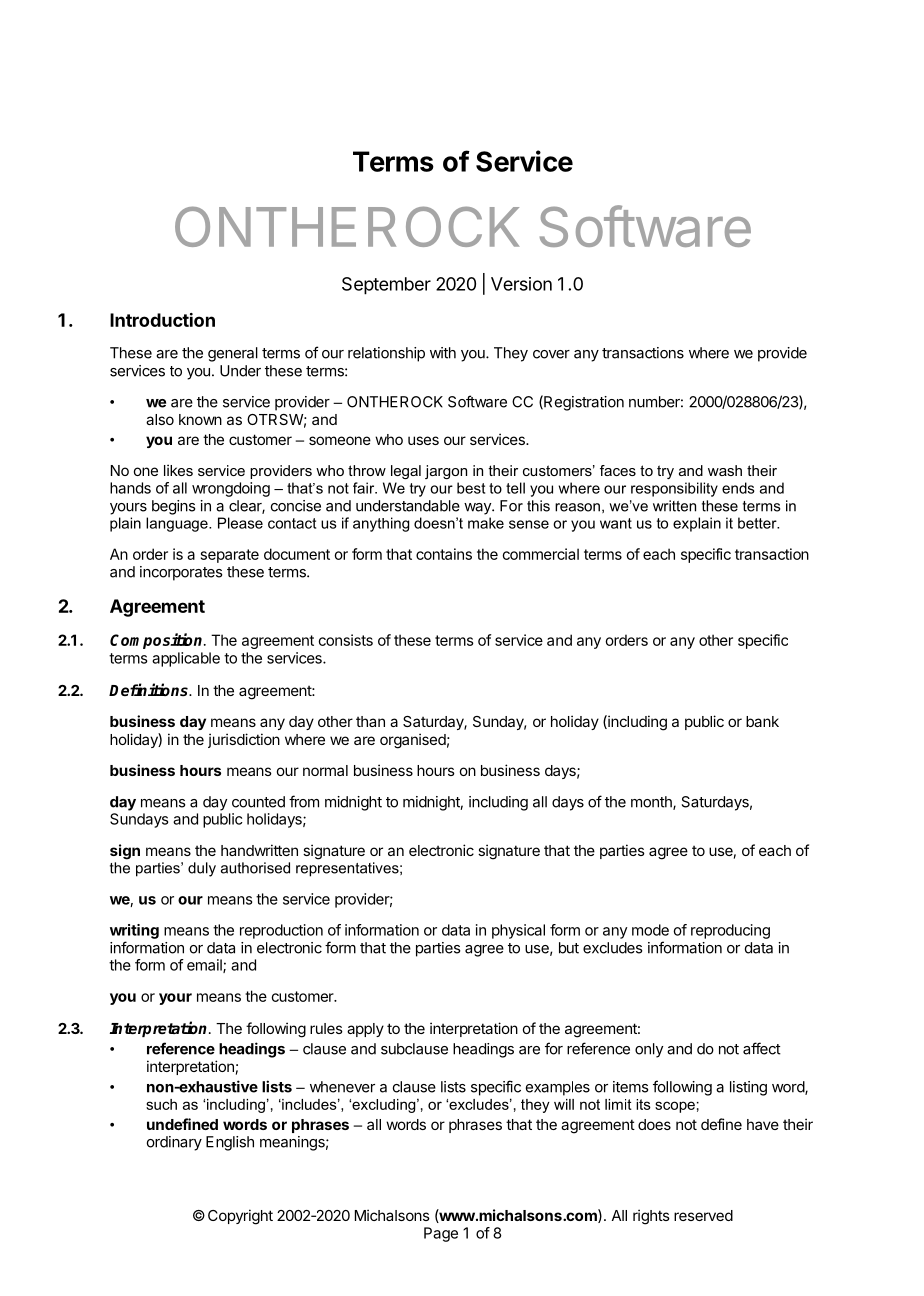  I want to click on month, so click(652, 803).
